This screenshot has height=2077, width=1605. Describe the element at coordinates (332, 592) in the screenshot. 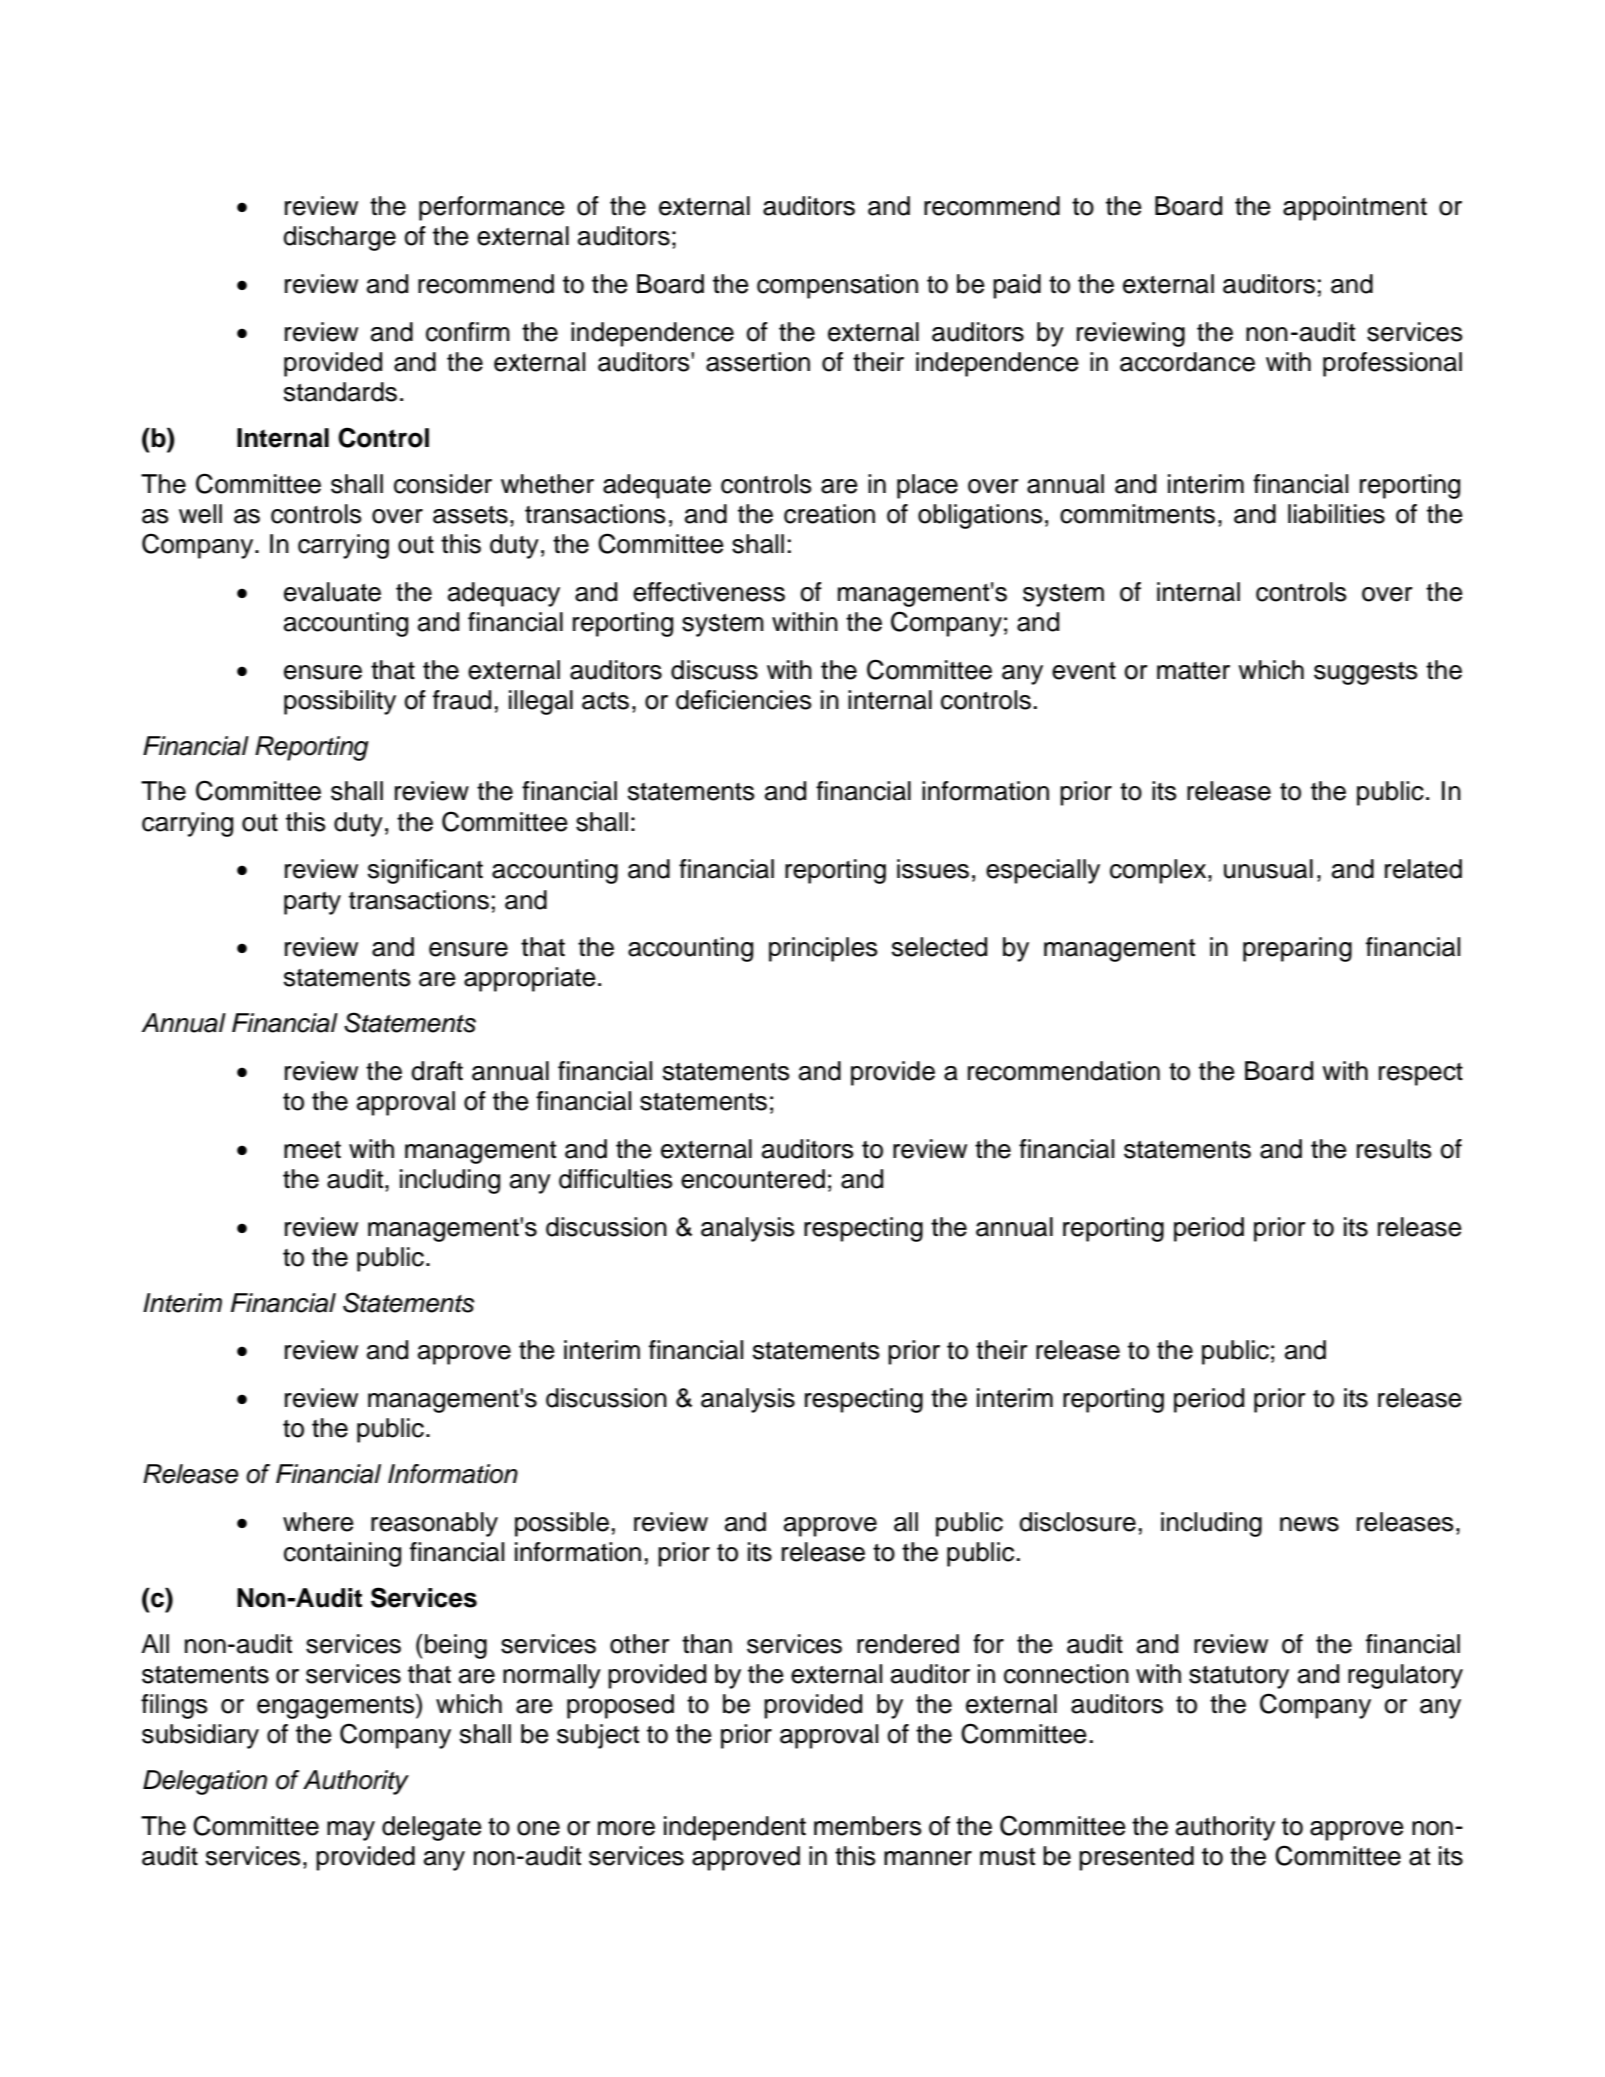

I see `evaluate` at that location.
